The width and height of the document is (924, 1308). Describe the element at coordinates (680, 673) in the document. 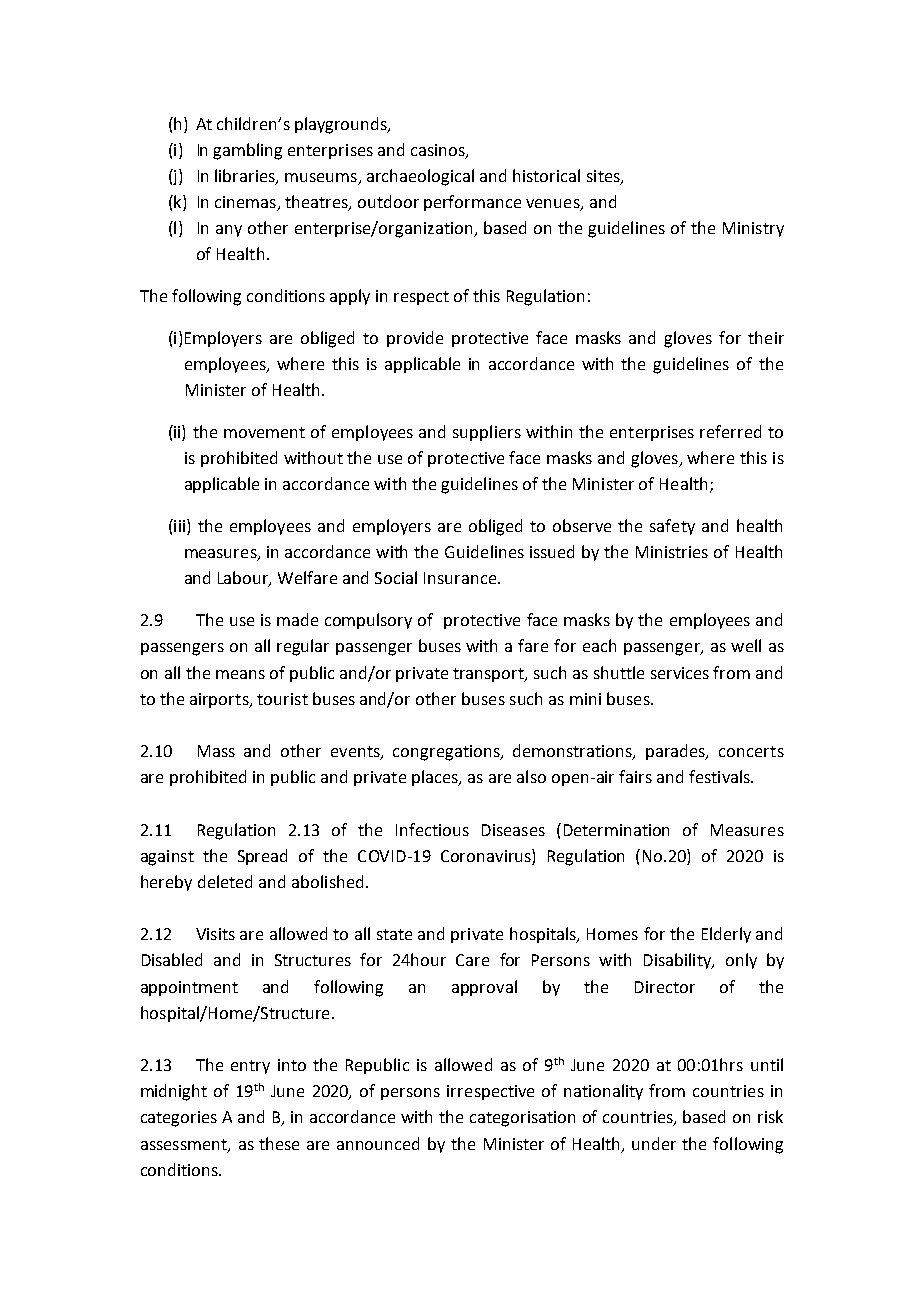

I see `services` at that location.
